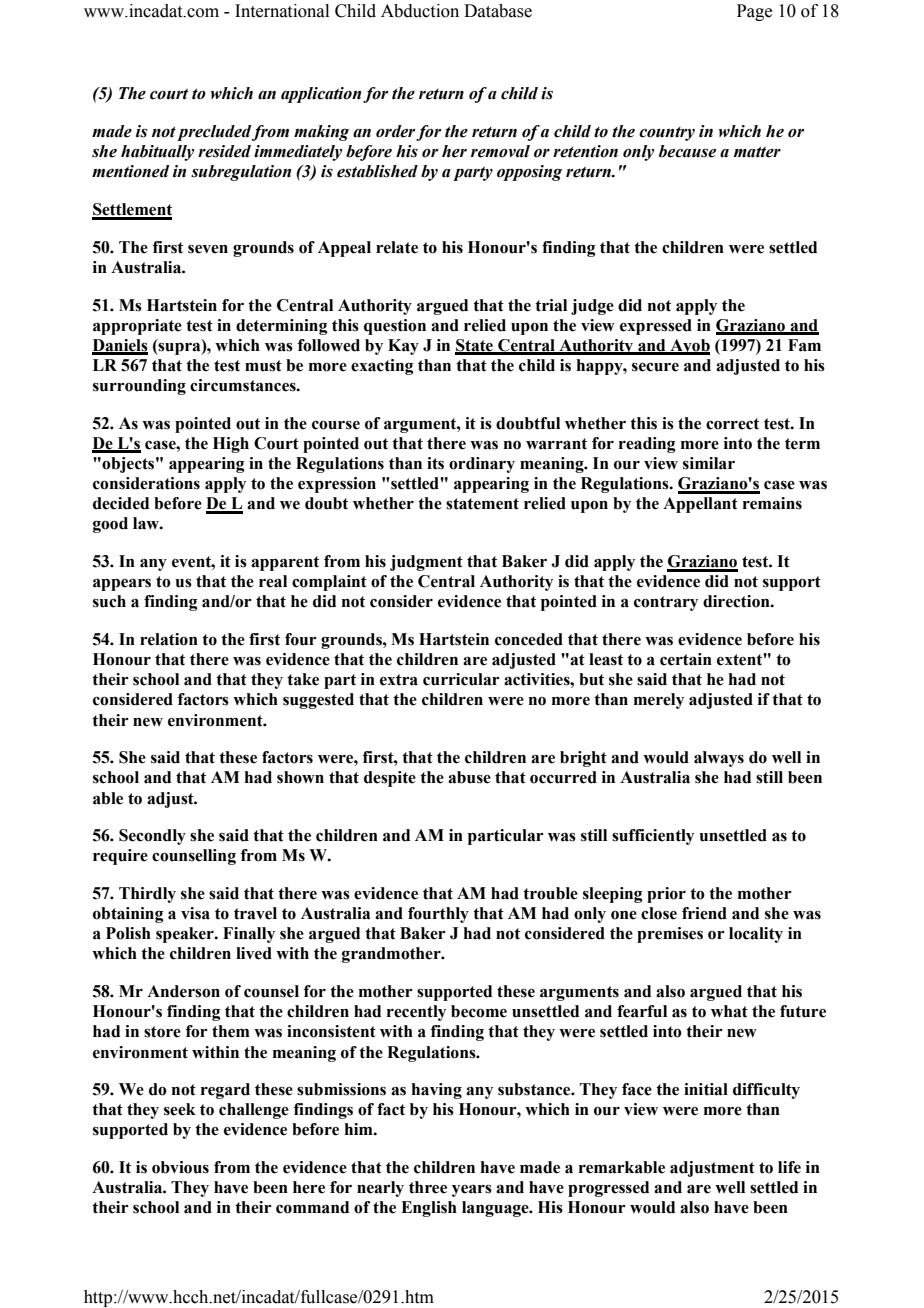  Describe the element at coordinates (169, 639) in the image. I see `relation` at that location.
